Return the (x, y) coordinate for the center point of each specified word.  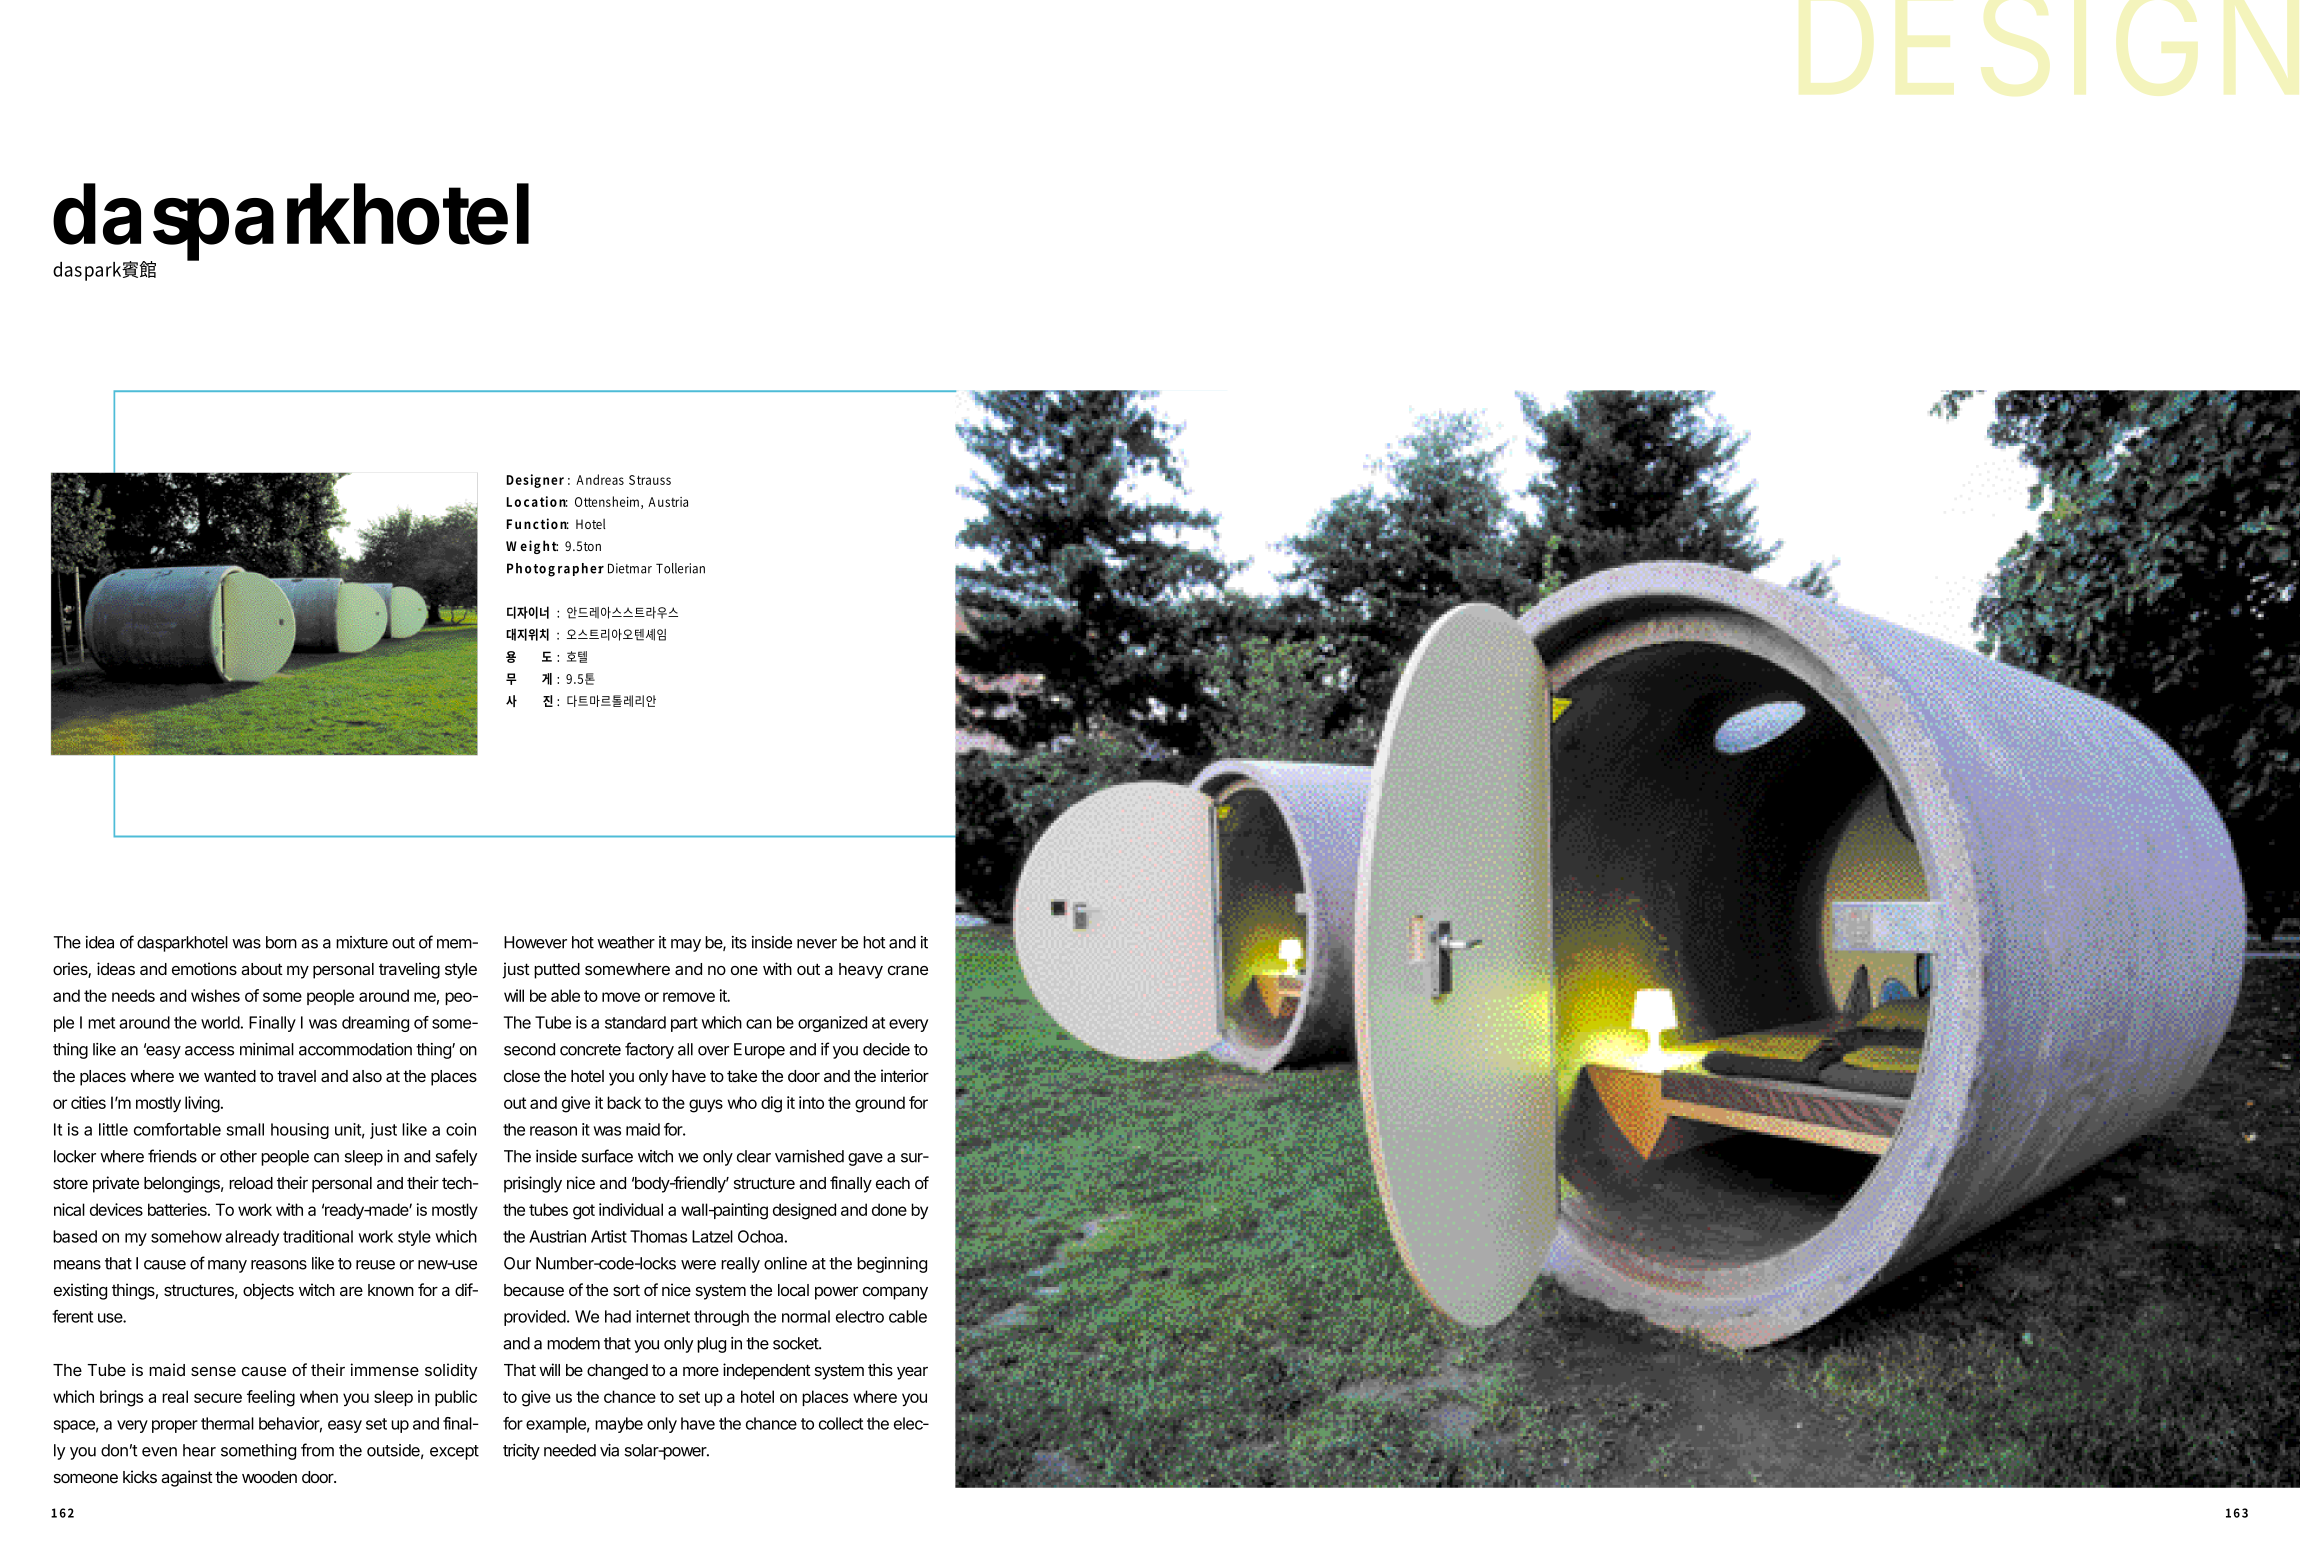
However (535, 942)
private (116, 1184)
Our (517, 1263)
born (281, 942)
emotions (204, 968)
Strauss (650, 480)
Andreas (600, 479)
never (817, 944)
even (159, 1452)
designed (804, 1211)
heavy (861, 971)
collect (841, 1423)
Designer (535, 481)
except (454, 1452)
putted (557, 971)
